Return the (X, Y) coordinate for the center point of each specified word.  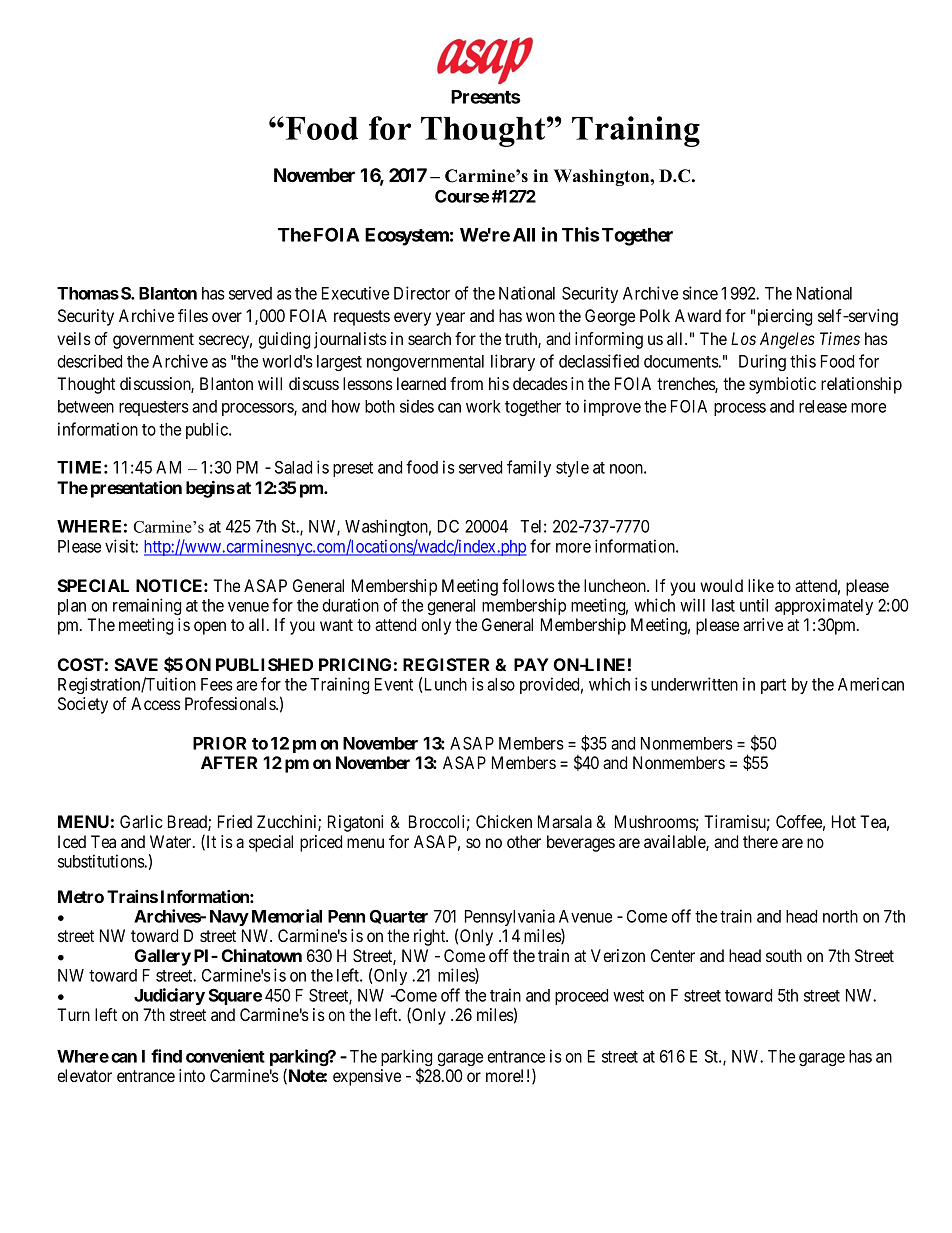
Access (156, 703)
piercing (785, 317)
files (193, 315)
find (166, 1056)
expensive (367, 1077)
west (628, 996)
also (501, 684)
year (450, 319)
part (773, 686)
